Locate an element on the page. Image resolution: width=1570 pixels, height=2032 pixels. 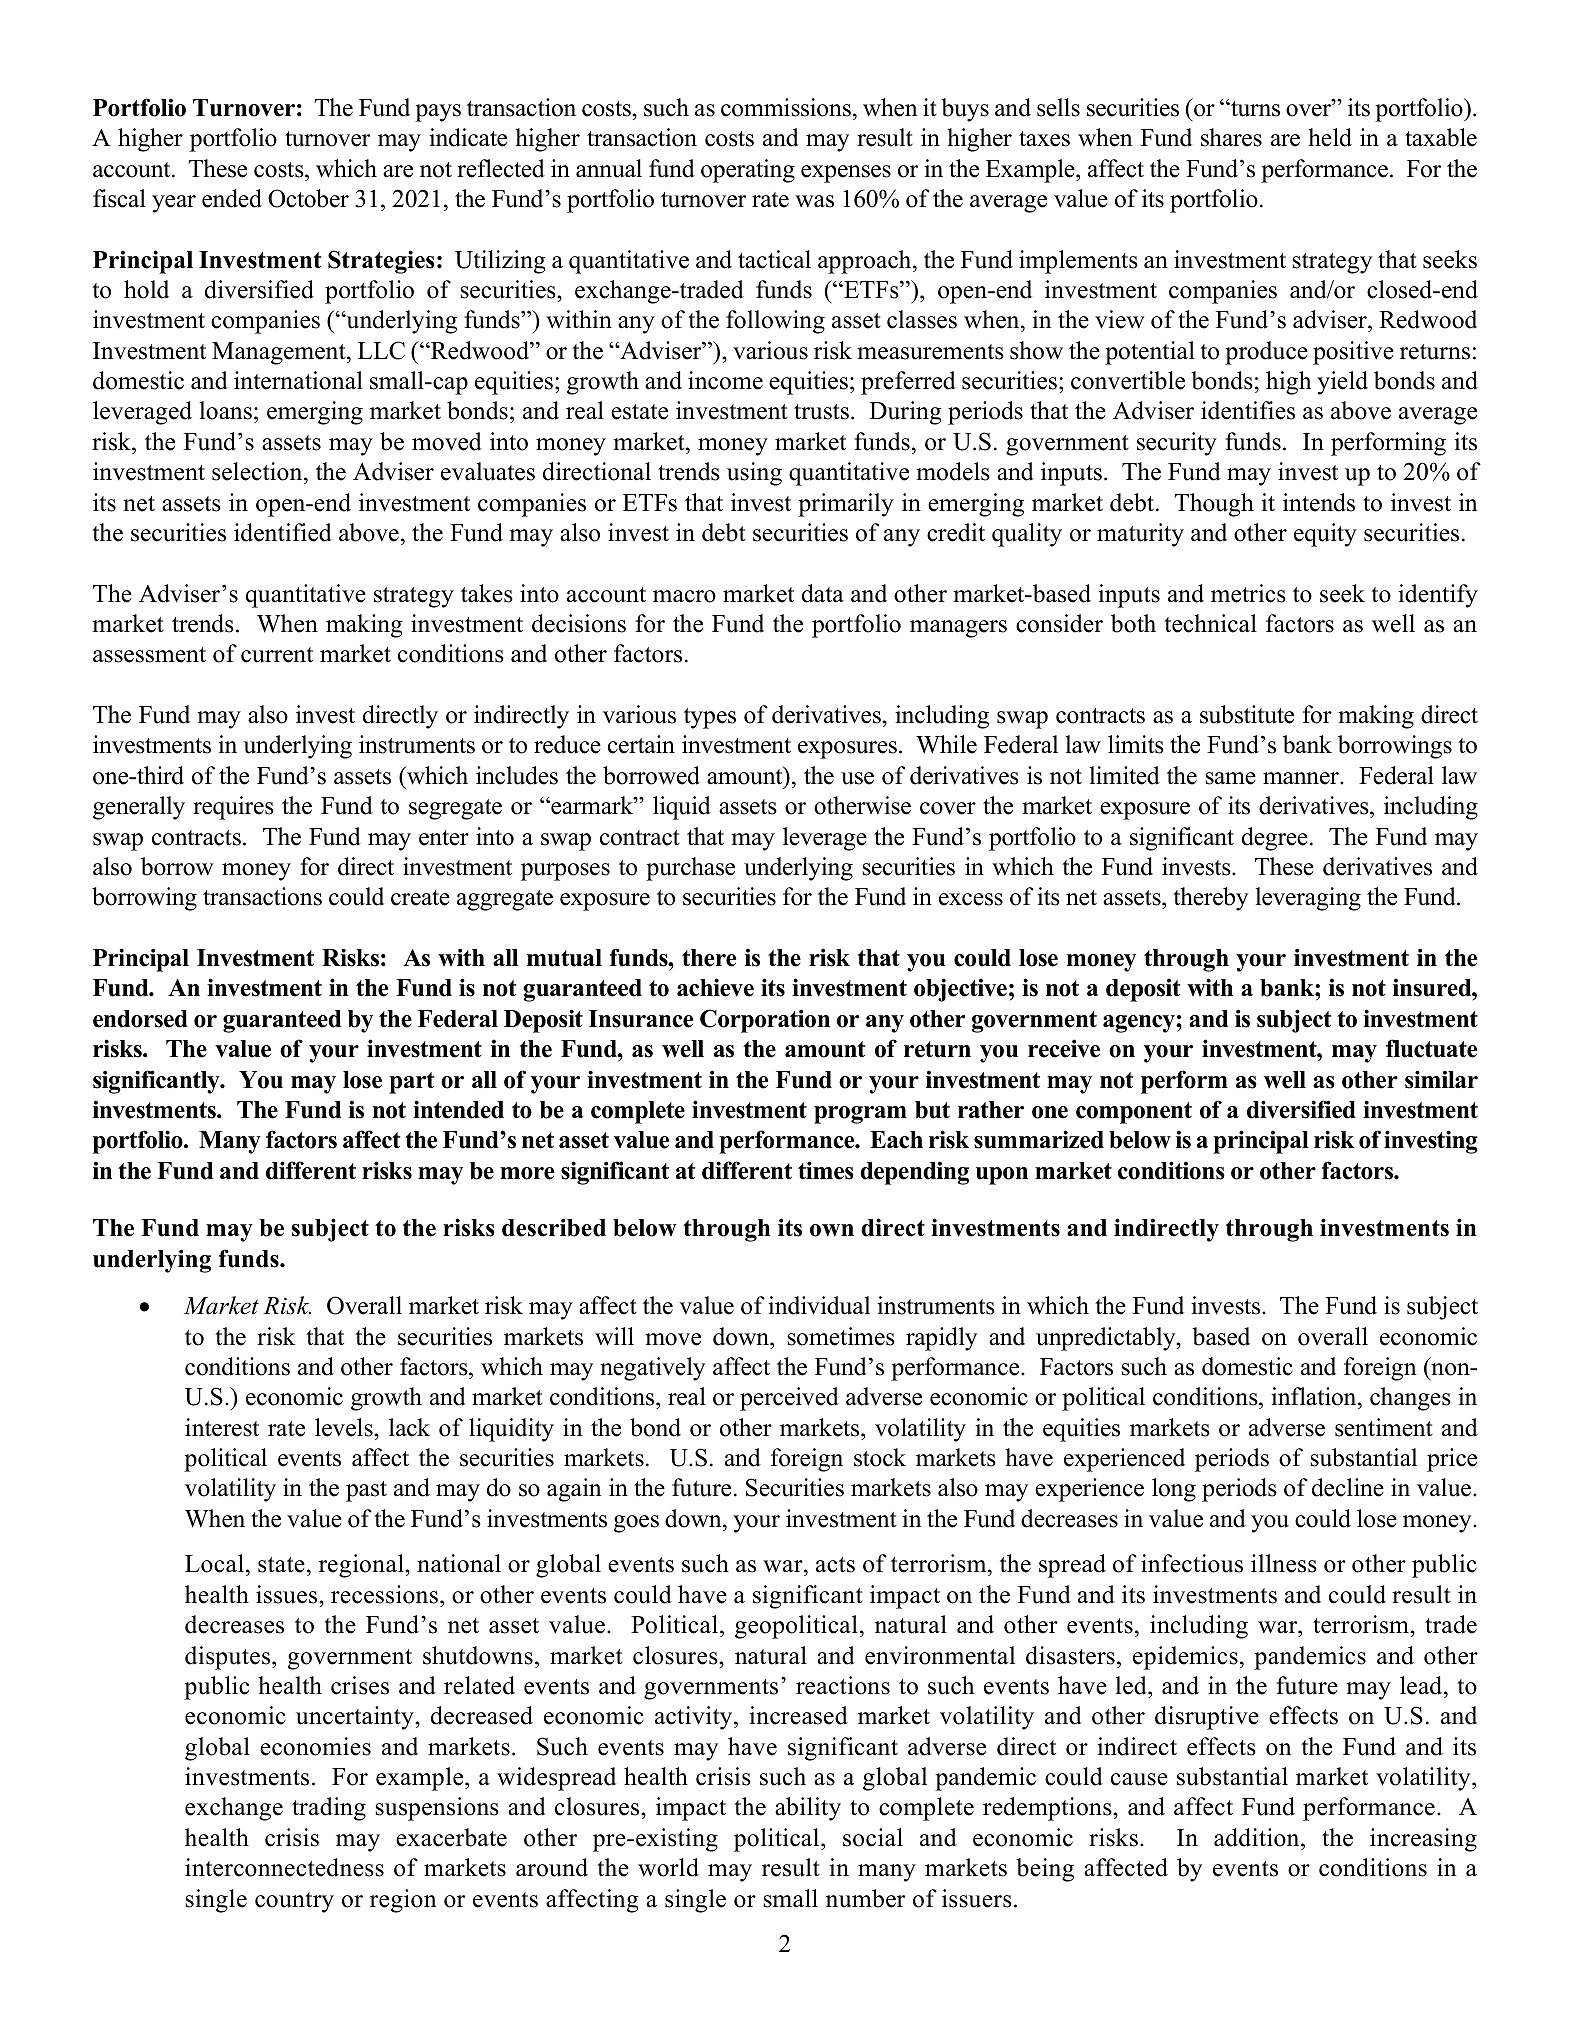
interest is located at coordinates (222, 1427).
